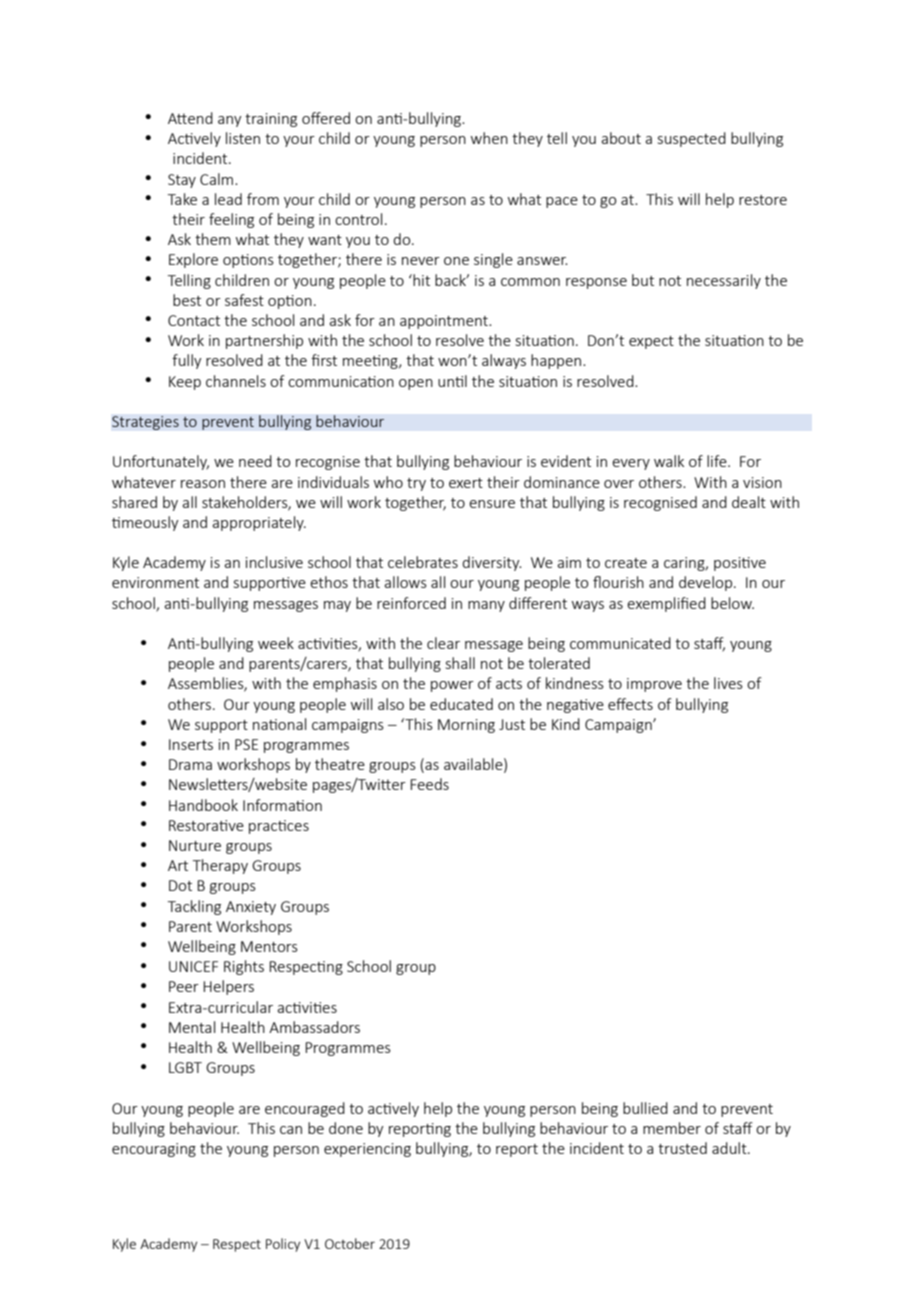 This screenshot has height=1308, width=924. Describe the element at coordinates (429, 784) in the screenshot. I see `Feeds` at that location.
